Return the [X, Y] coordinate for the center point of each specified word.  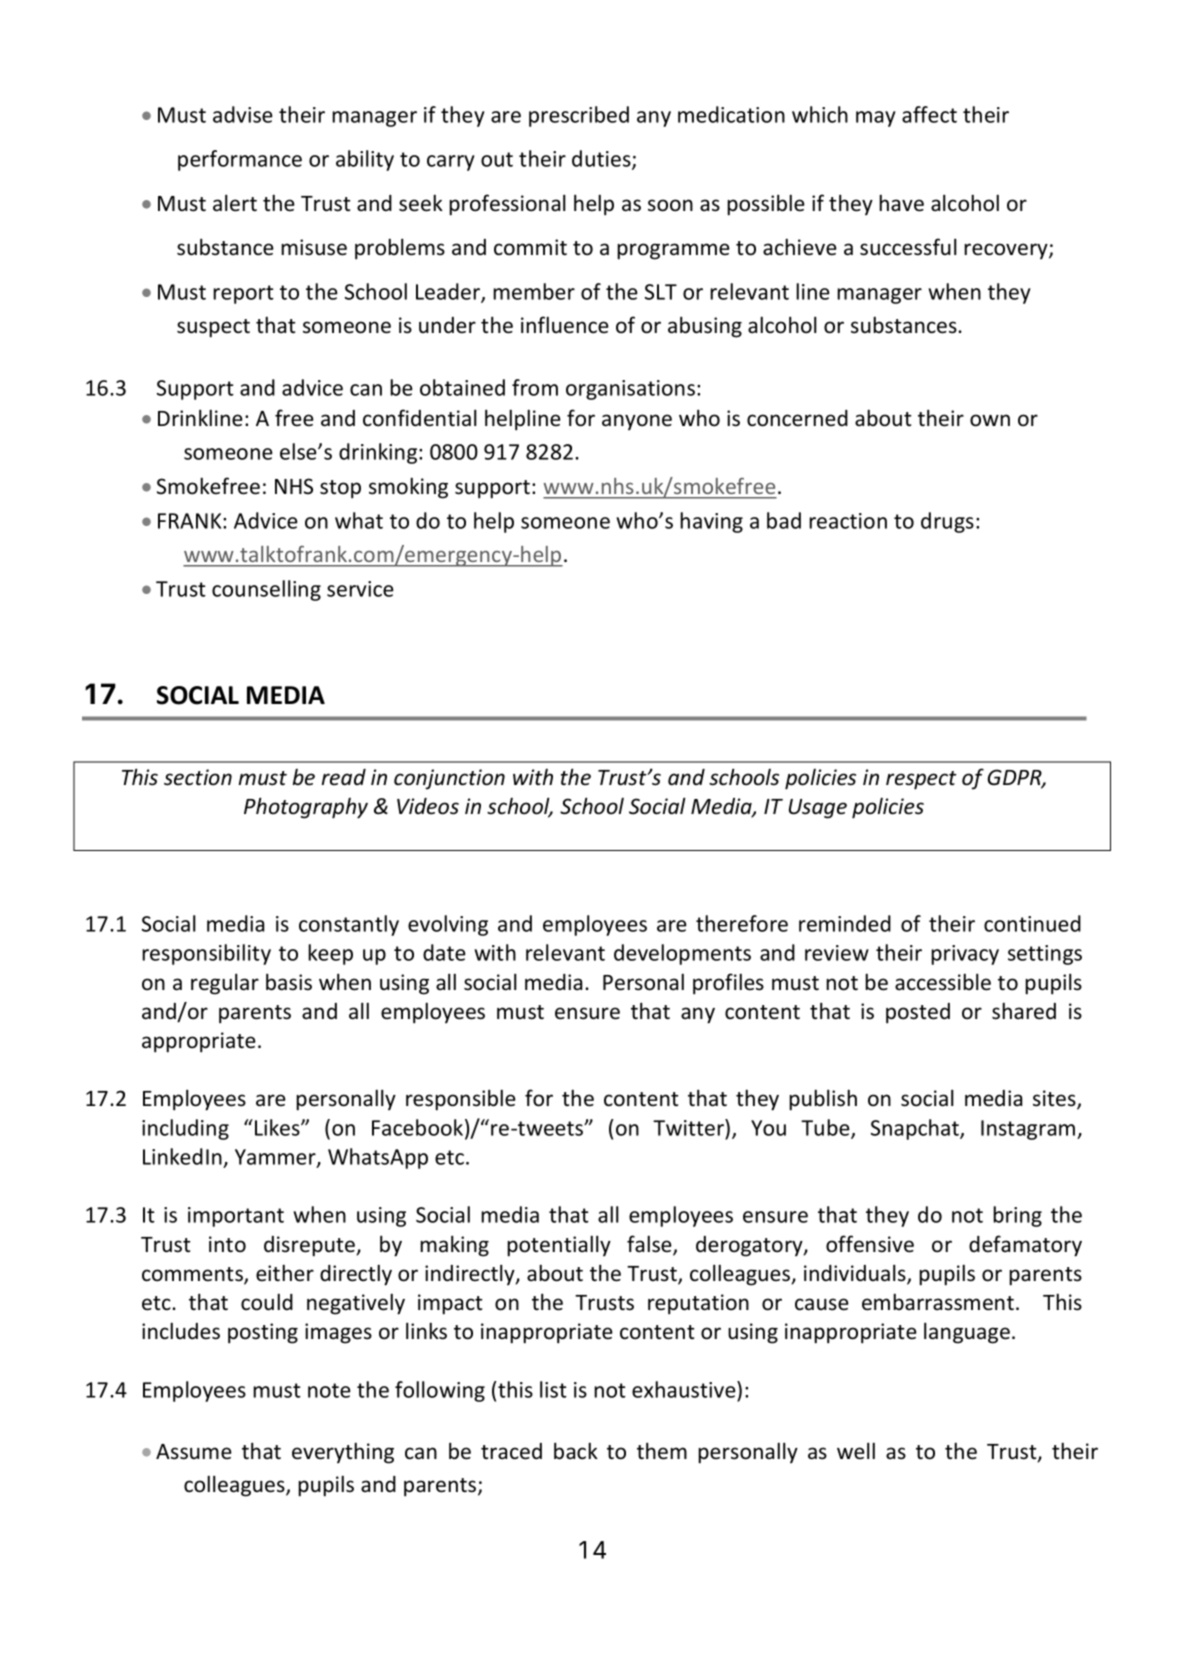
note [329, 1390]
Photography [306, 808]
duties [602, 159]
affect [929, 114]
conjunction [449, 779]
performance [240, 160]
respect [921, 780]
